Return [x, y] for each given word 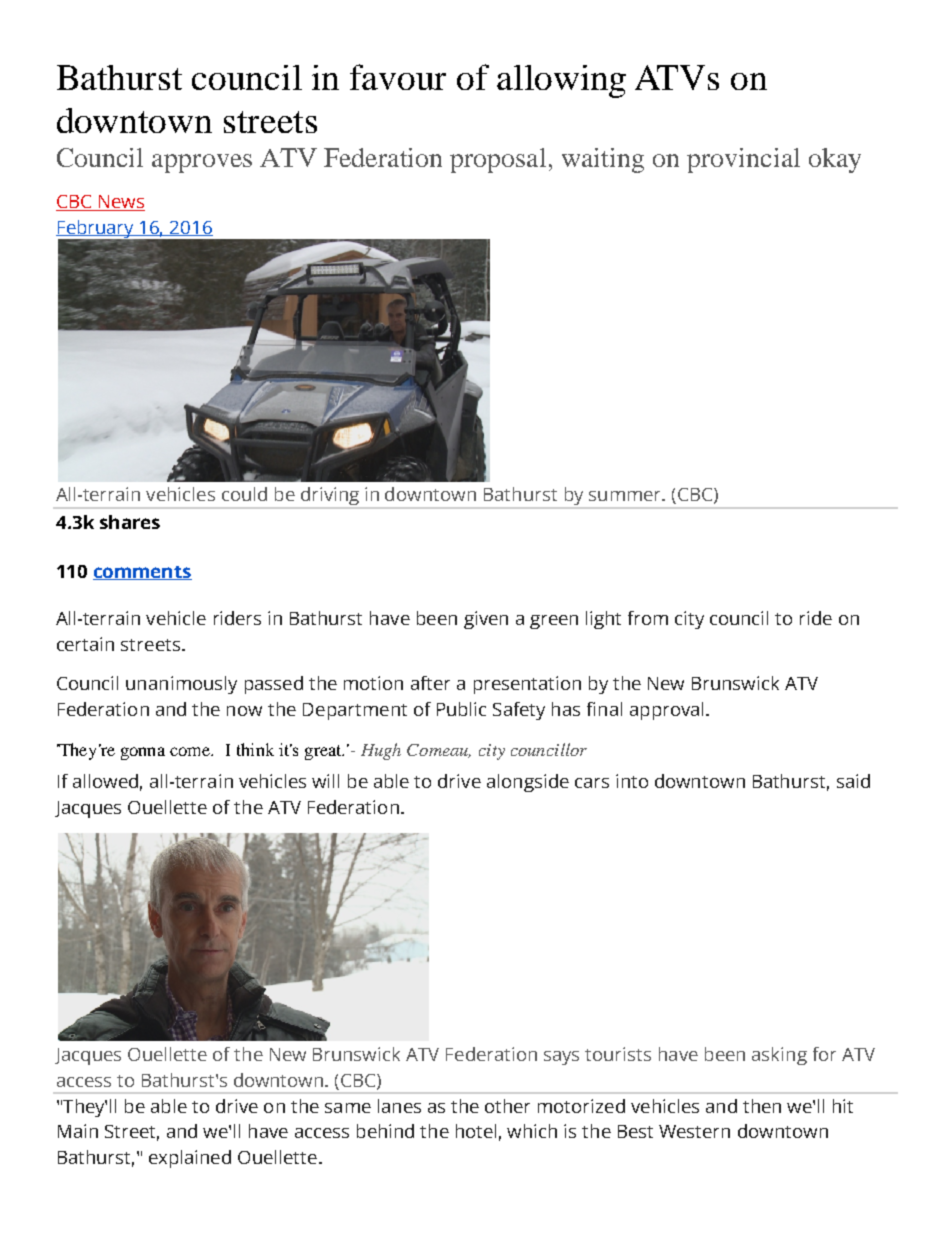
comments [142, 573]
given [486, 620]
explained [190, 1159]
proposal [500, 160]
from [648, 618]
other [507, 1106]
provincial [743, 160]
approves [202, 163]
